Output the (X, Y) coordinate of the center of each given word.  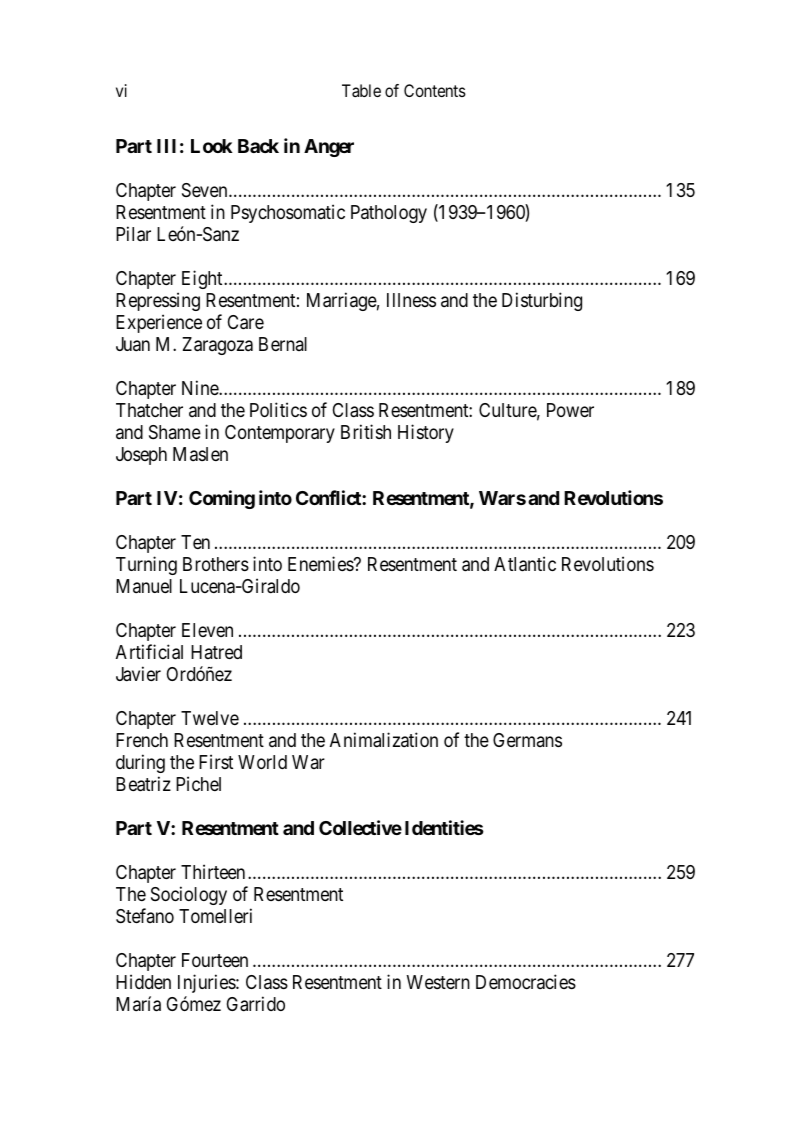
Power (570, 410)
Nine (201, 387)
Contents (435, 90)
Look (212, 146)
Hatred (216, 652)
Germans (527, 740)
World (262, 762)
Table (361, 90)
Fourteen (215, 960)
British (366, 431)
